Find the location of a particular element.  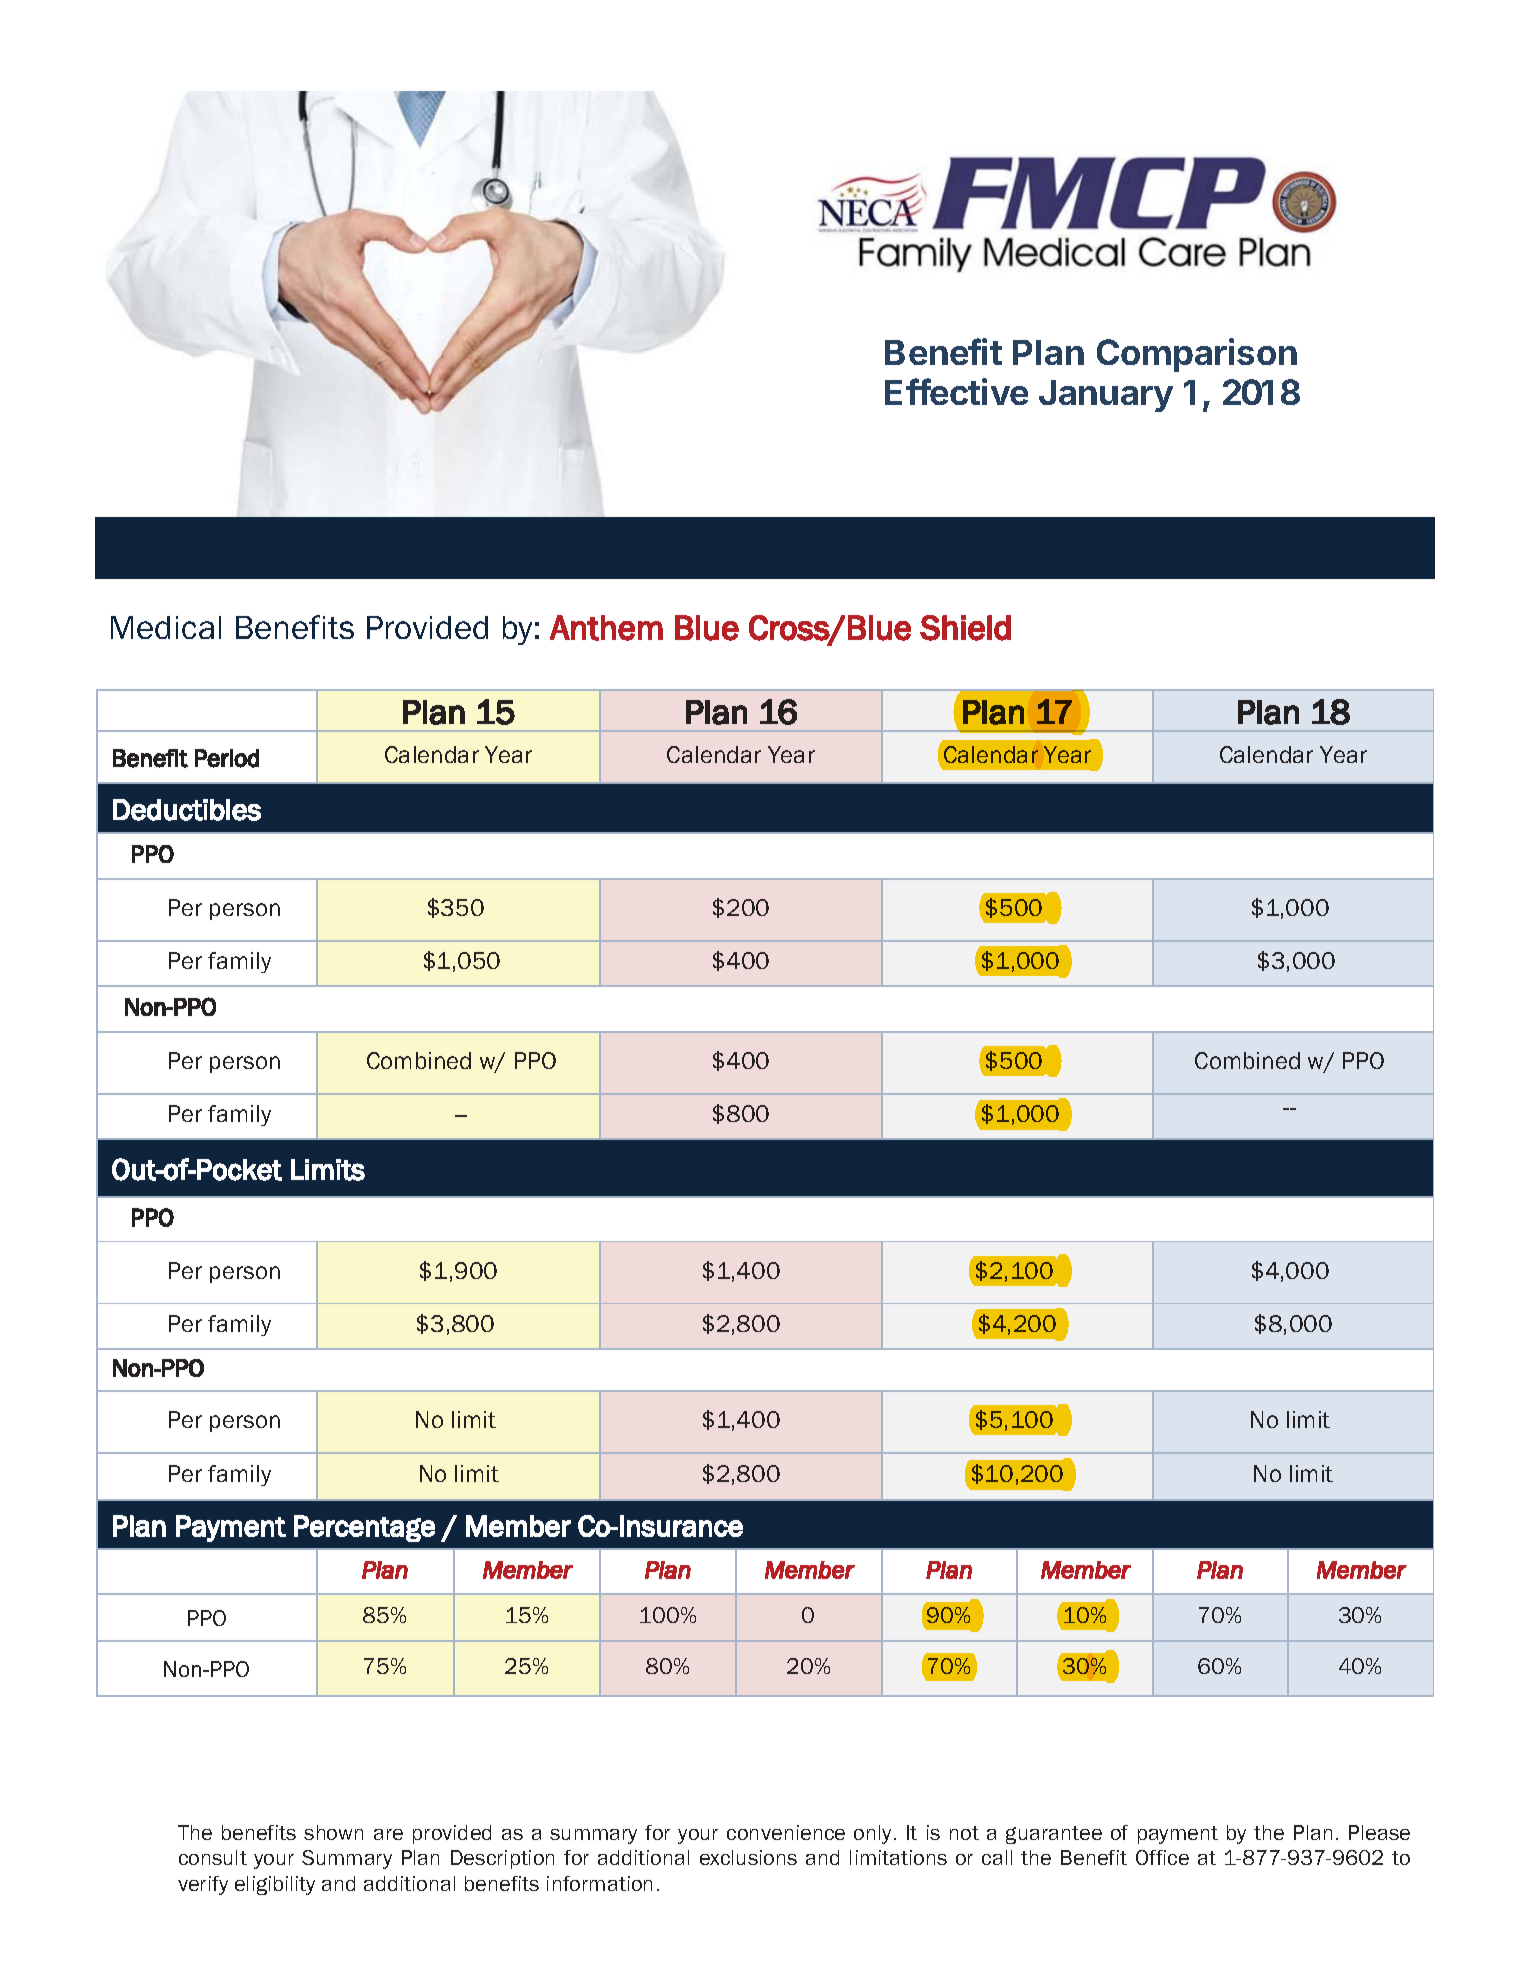

convenience is located at coordinates (786, 1832).
